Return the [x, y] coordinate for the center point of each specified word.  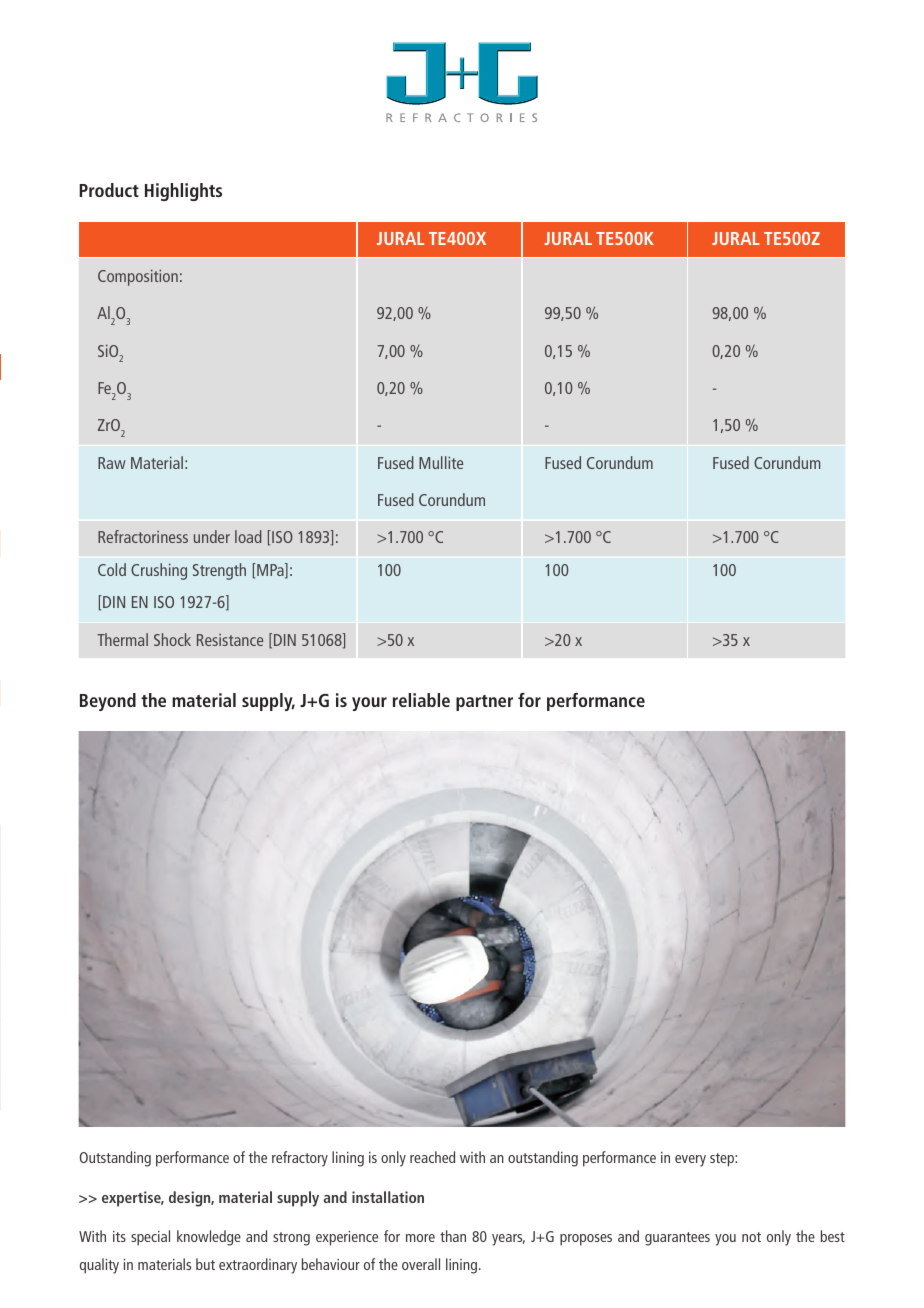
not [751, 1237]
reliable [421, 700]
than [453, 1236]
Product [109, 190]
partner [484, 703]
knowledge [209, 1238]
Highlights [183, 192]
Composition [138, 278]
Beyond [108, 702]
